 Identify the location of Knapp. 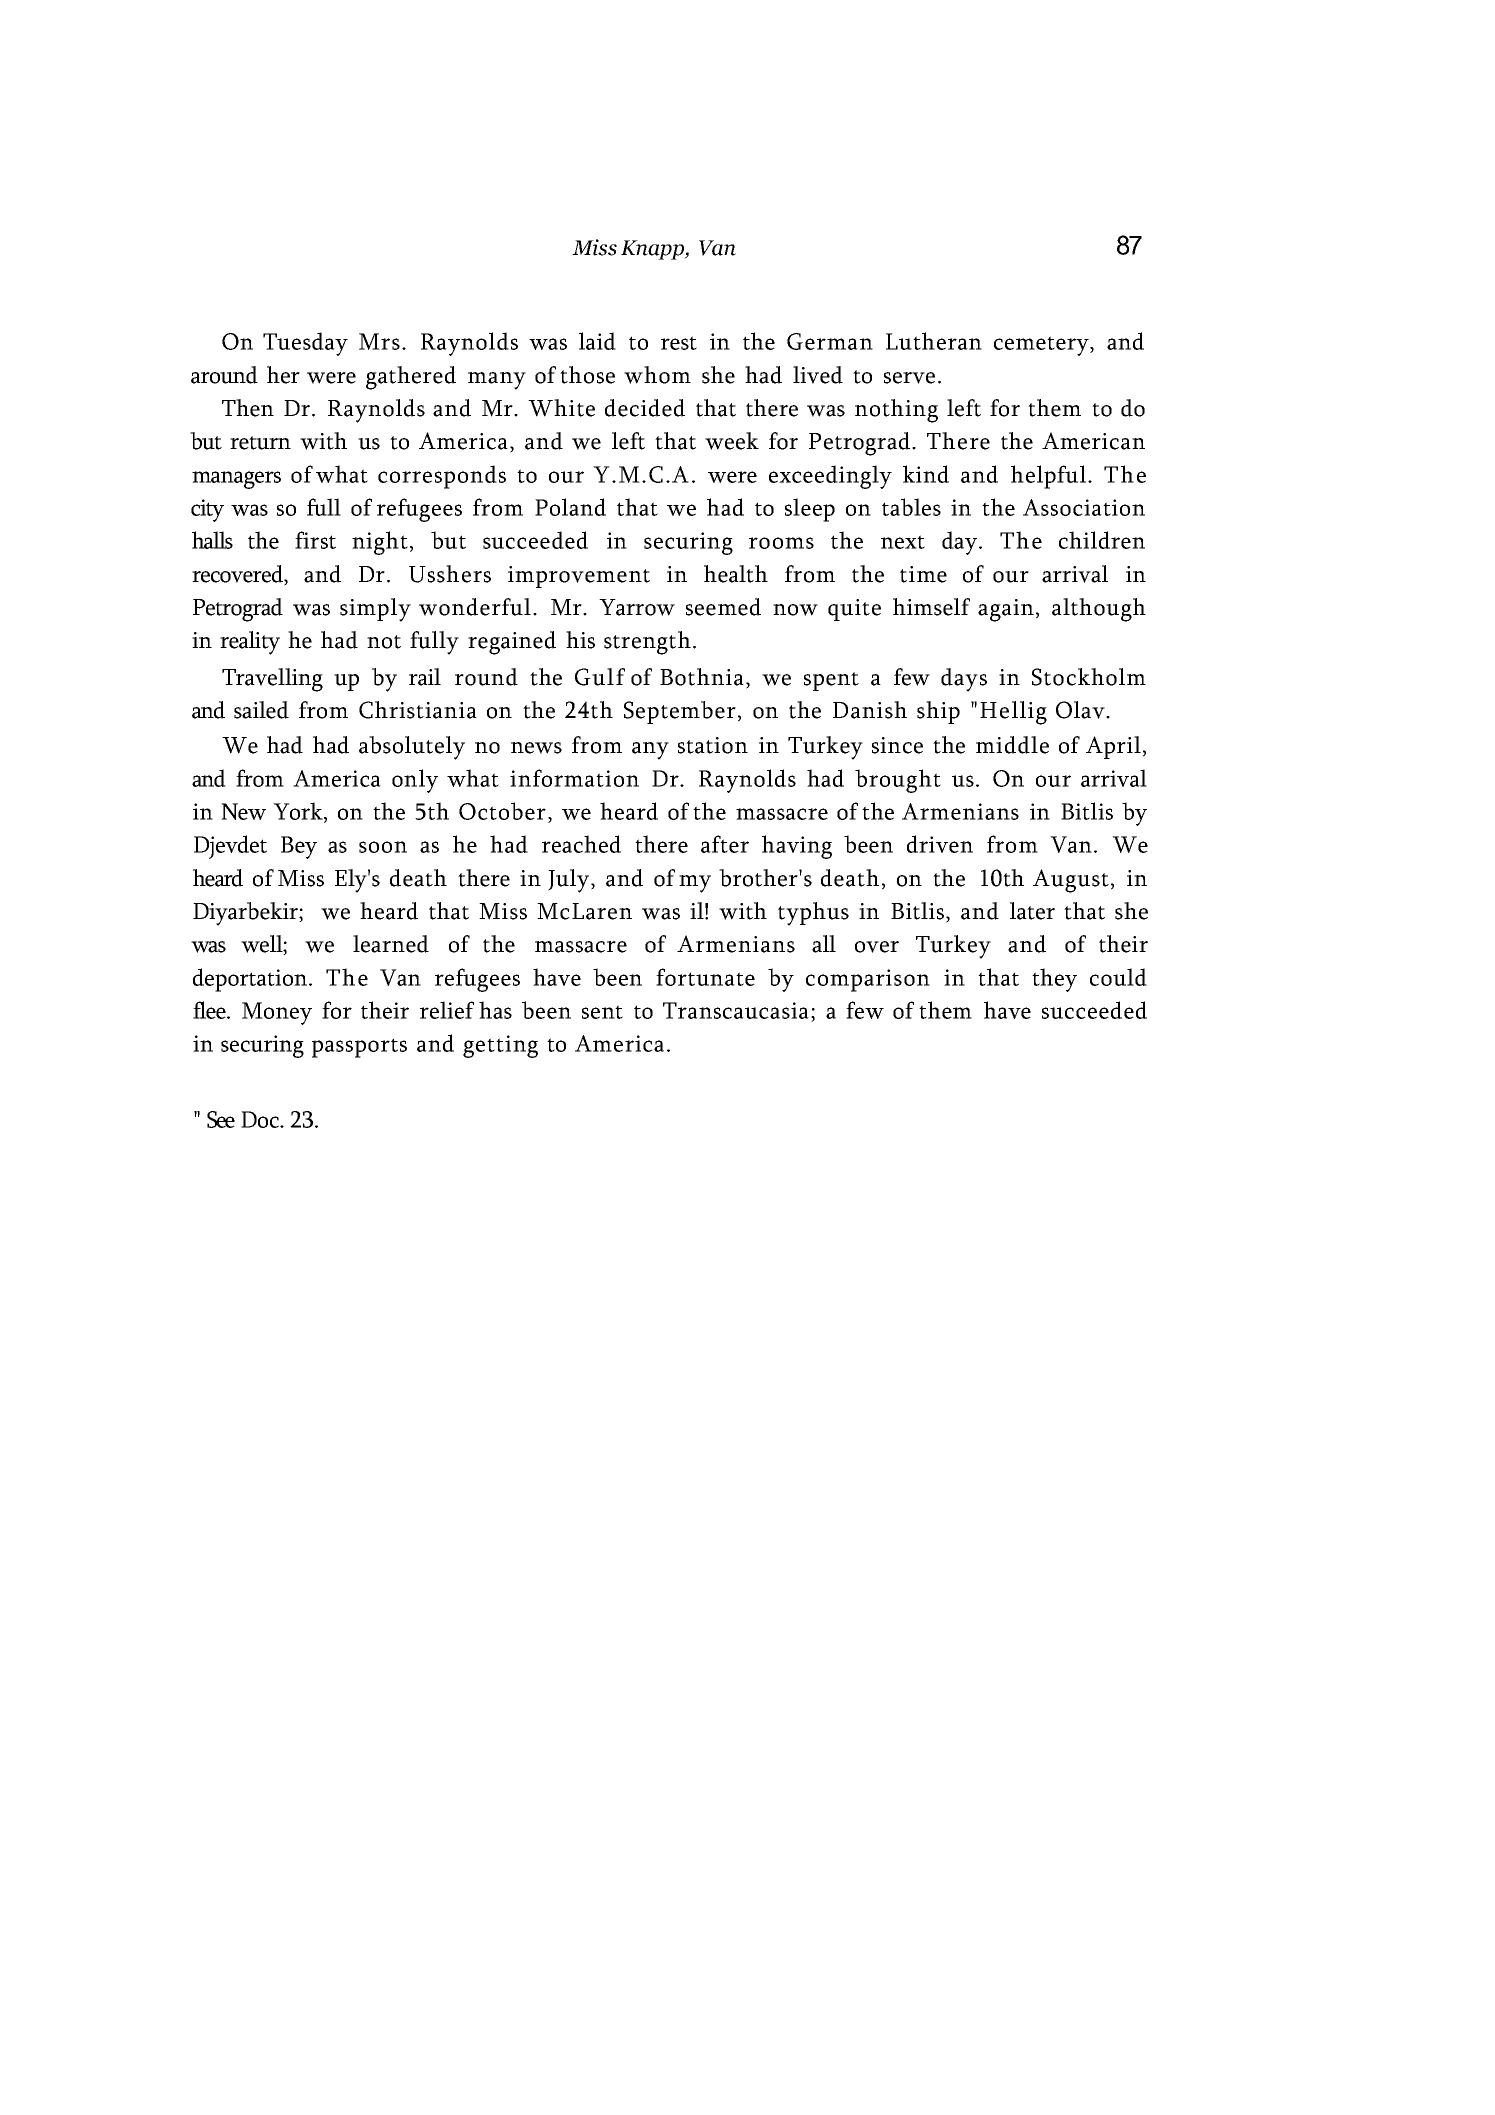
(653, 250).
